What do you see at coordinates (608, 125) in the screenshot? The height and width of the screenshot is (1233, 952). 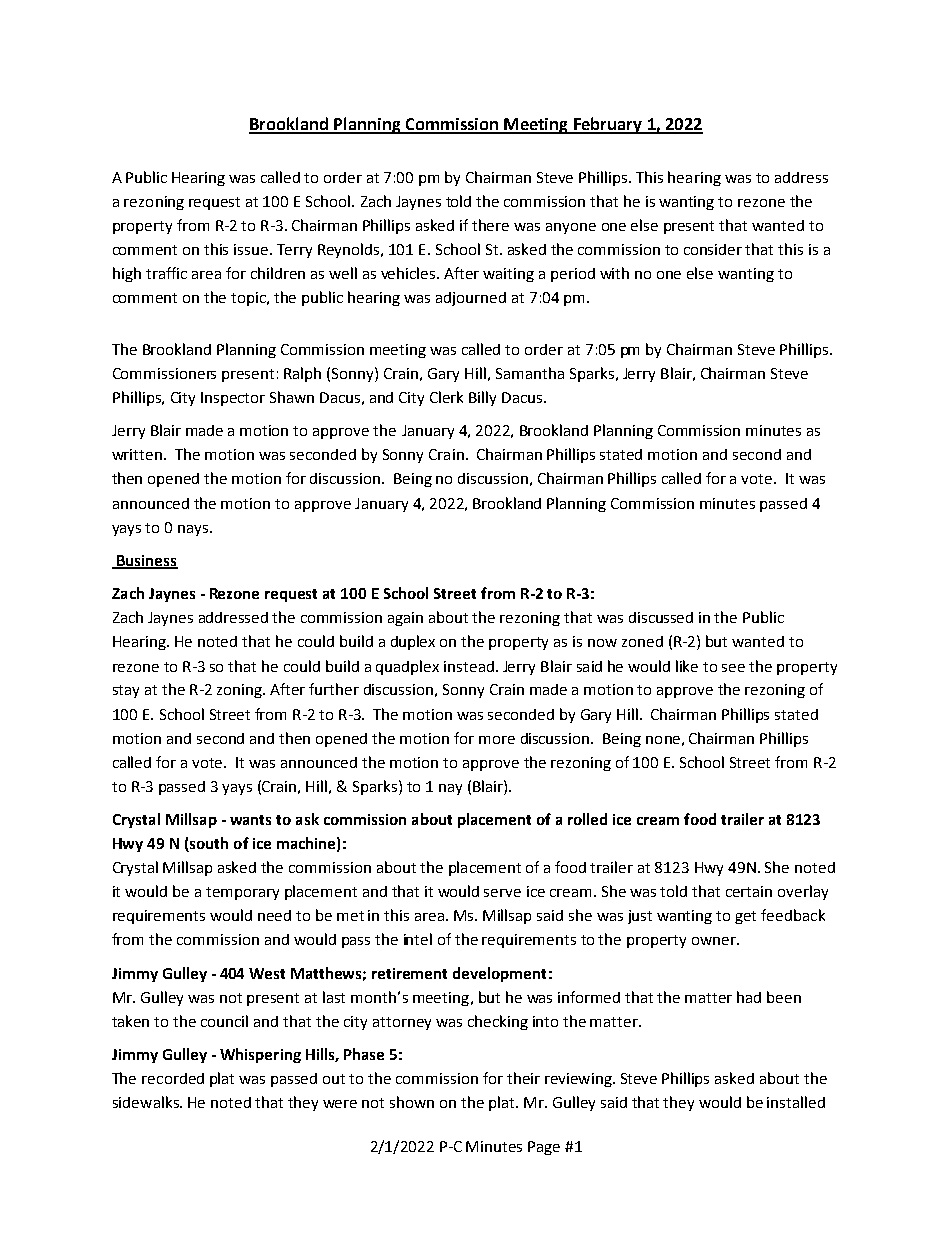 I see `February` at bounding box center [608, 125].
